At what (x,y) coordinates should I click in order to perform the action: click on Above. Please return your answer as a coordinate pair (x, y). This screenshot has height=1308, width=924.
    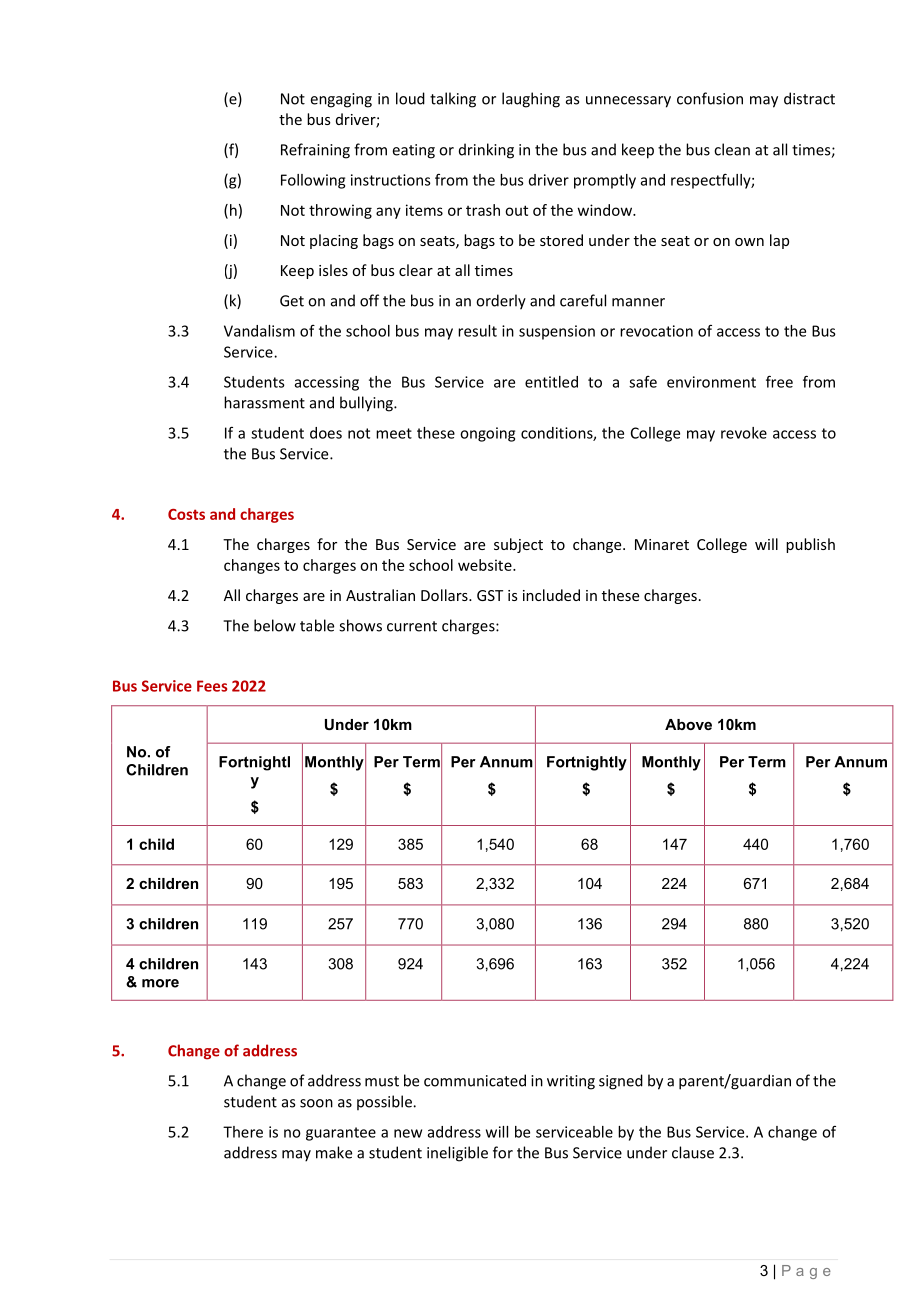
    Looking at the image, I should click on (688, 724).
